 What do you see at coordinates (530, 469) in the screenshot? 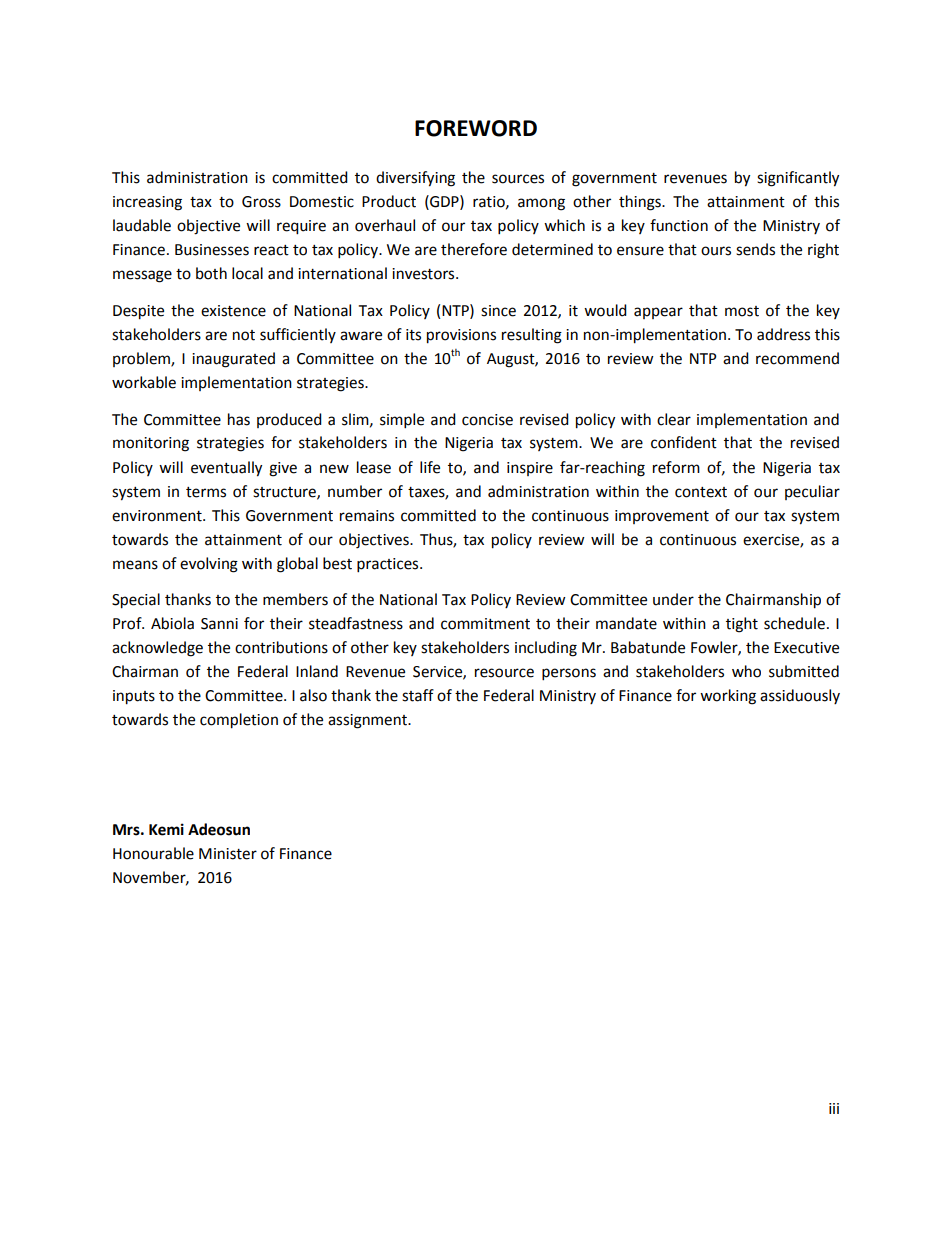
I see `inspire` at bounding box center [530, 469].
